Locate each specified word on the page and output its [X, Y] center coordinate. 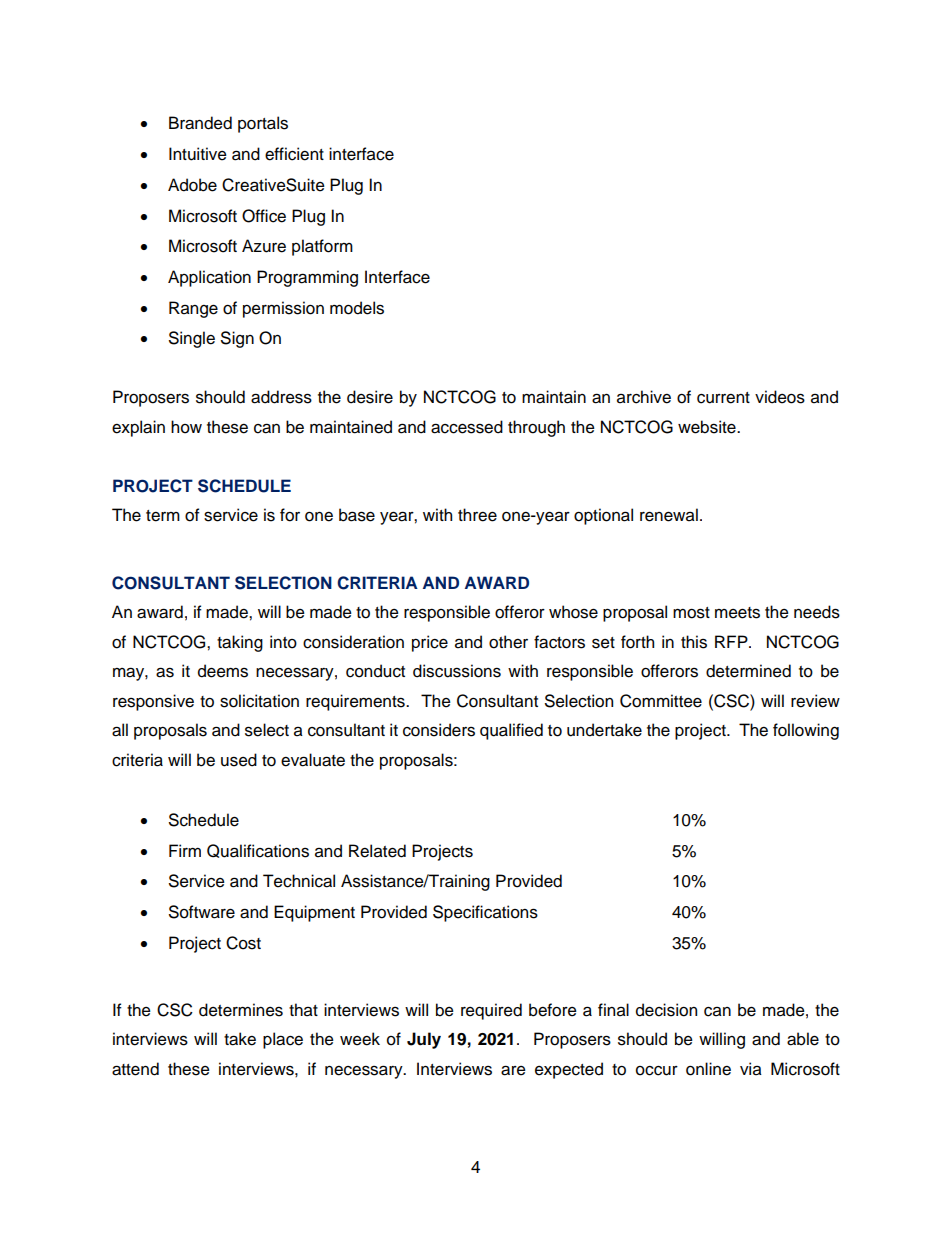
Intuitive [198, 154]
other [508, 642]
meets [737, 613]
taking [240, 643]
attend [135, 1069]
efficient [294, 154]
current [723, 398]
